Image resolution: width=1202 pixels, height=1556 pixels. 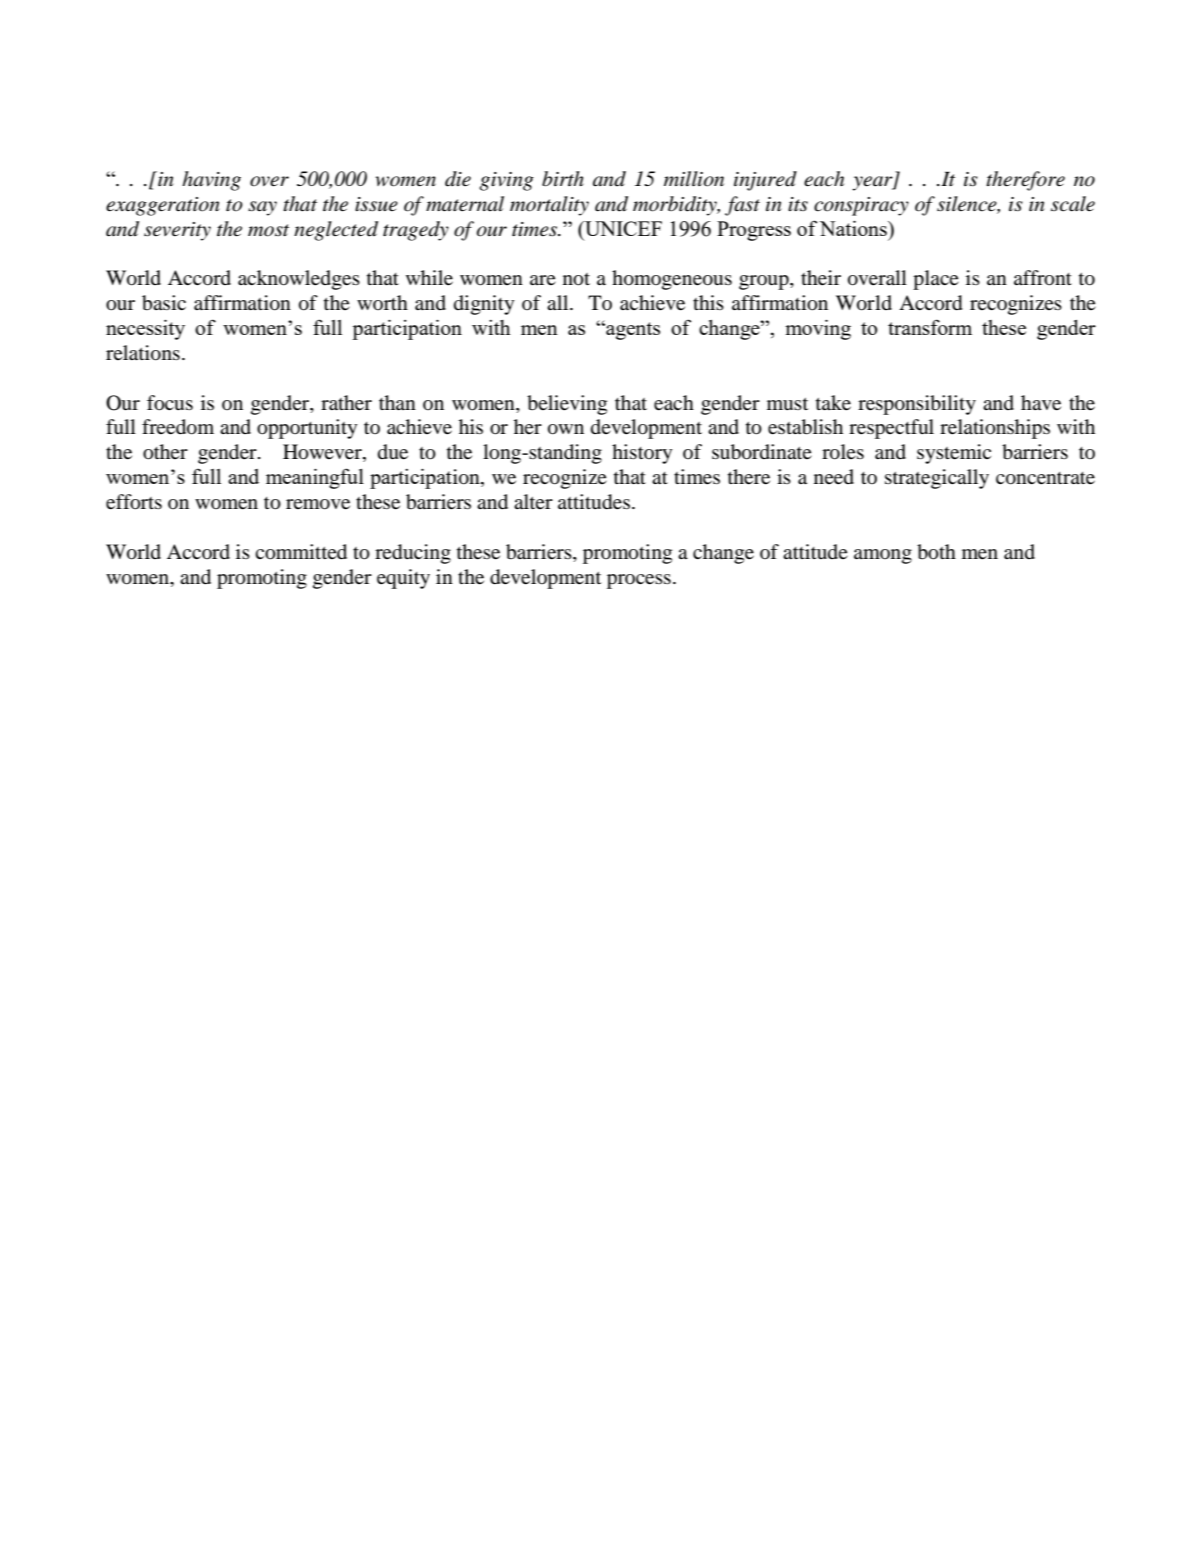 I want to click on conspiracy, so click(x=861, y=206).
